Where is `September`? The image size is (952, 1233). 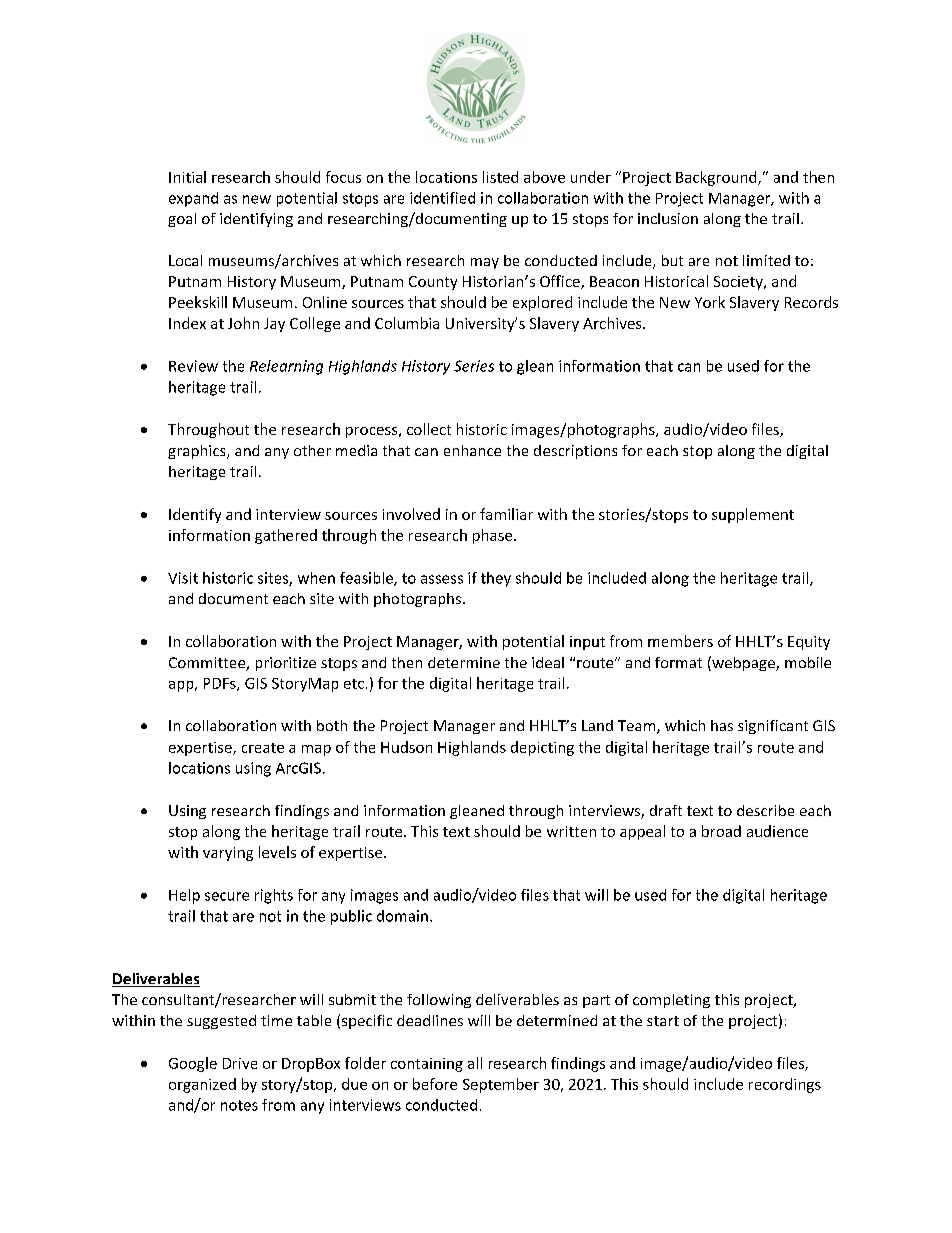
September is located at coordinates (501, 1085).
